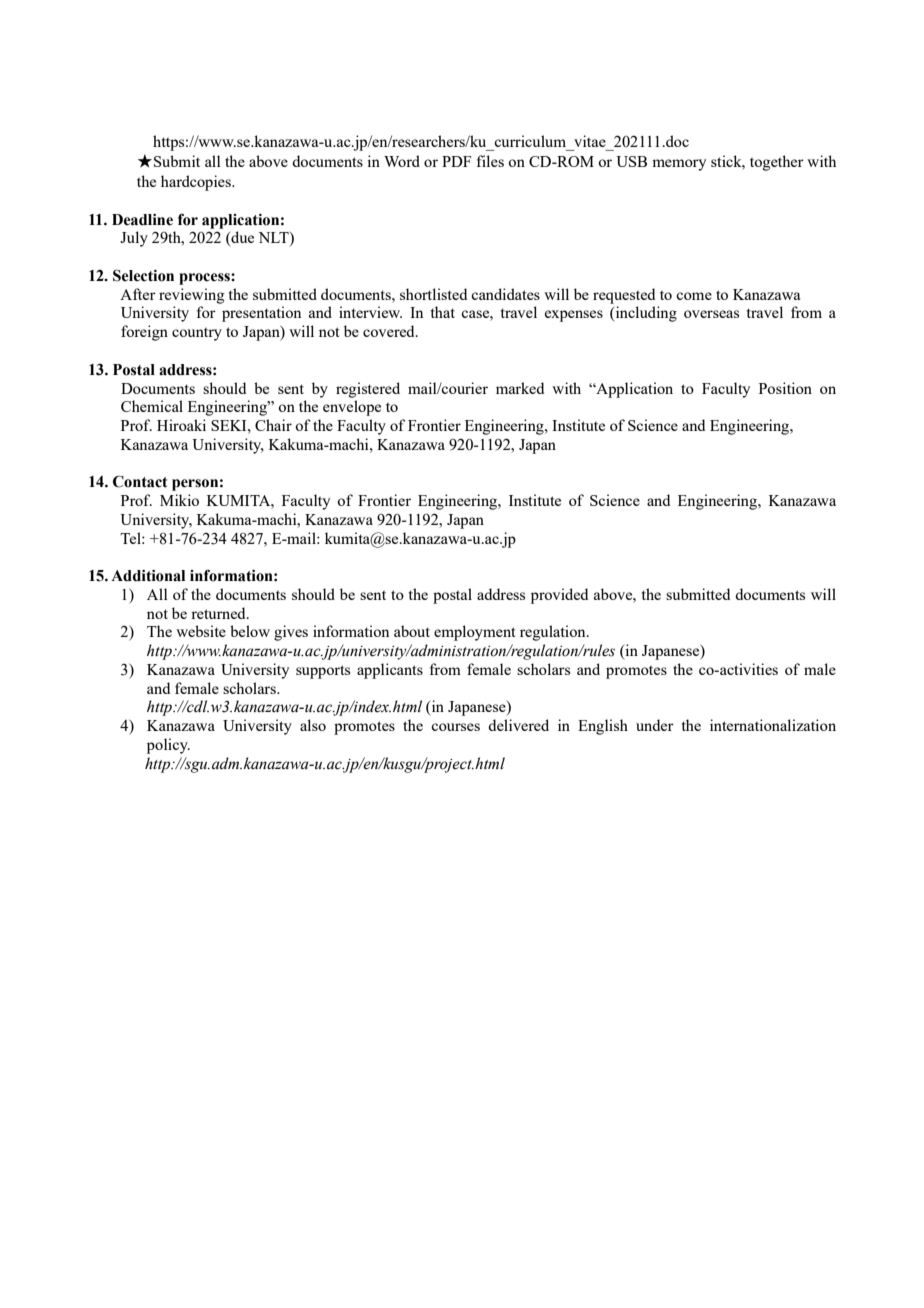 The height and width of the document is (1308, 924). I want to click on Deadline, so click(142, 220).
